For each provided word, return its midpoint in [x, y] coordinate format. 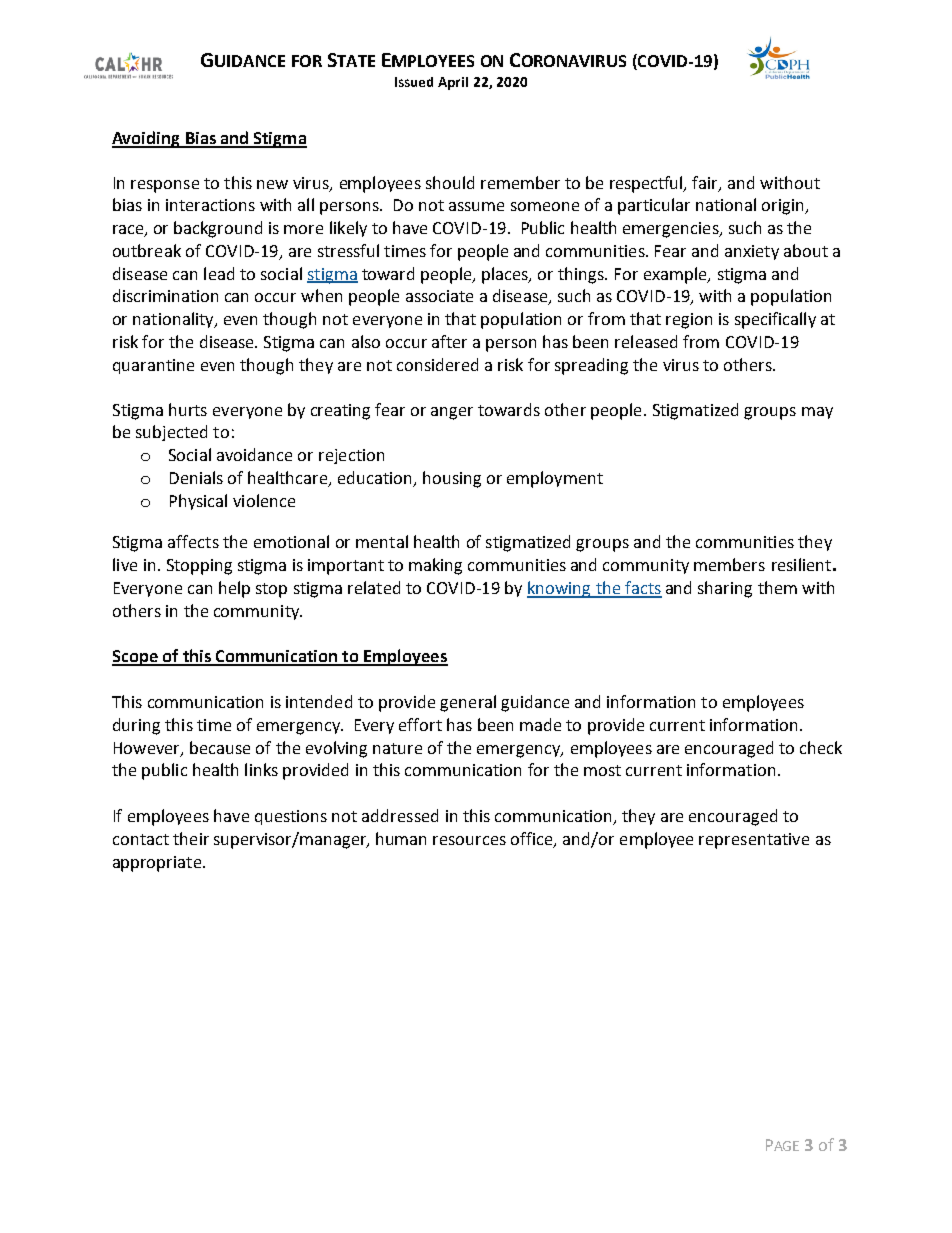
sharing [725, 589]
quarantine [153, 366]
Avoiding [147, 139]
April [453, 83]
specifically [775, 320]
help [234, 589]
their [191, 838]
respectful [648, 184]
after [449, 341]
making [435, 566]
